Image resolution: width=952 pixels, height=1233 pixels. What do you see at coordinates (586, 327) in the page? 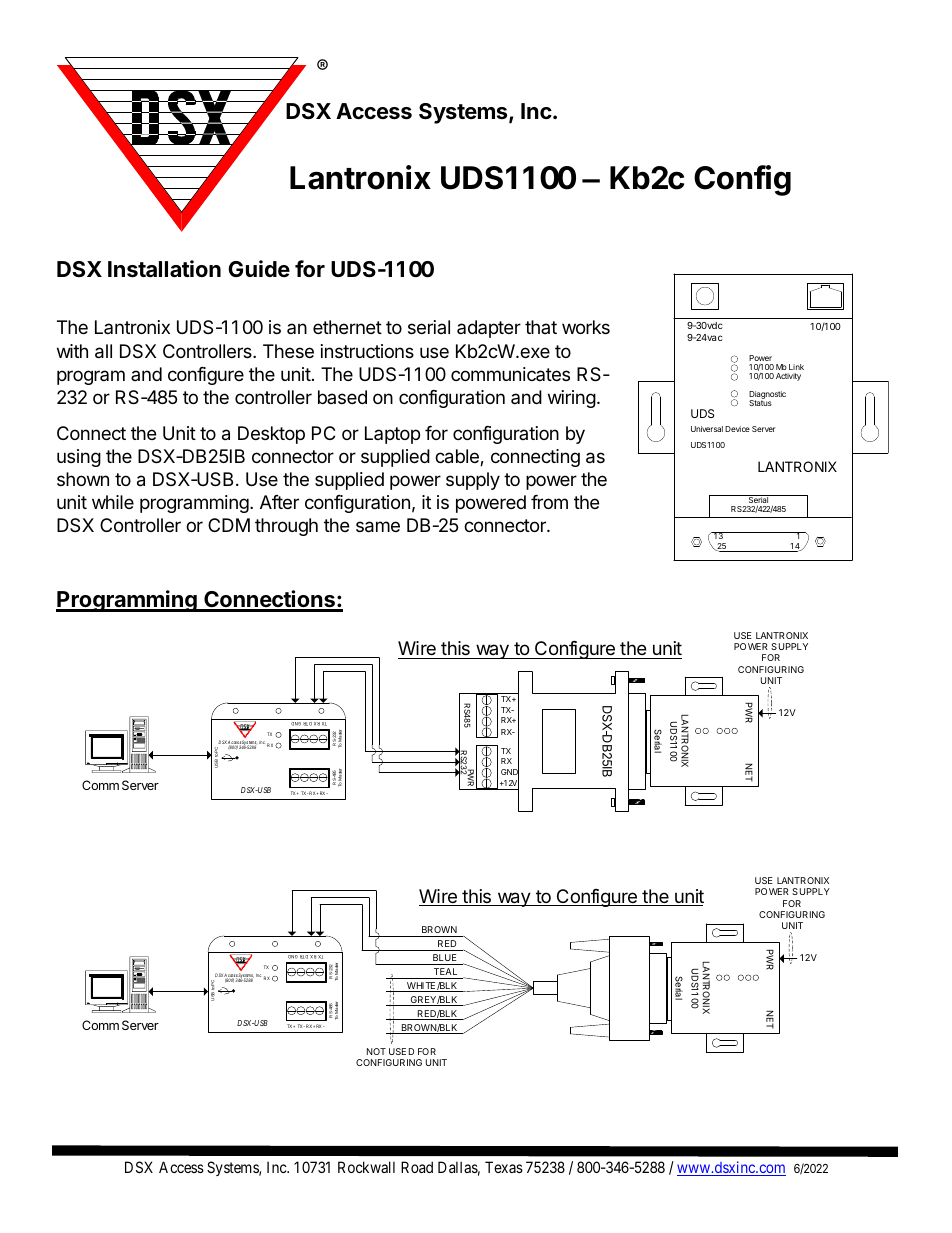
I see `works` at bounding box center [586, 327].
